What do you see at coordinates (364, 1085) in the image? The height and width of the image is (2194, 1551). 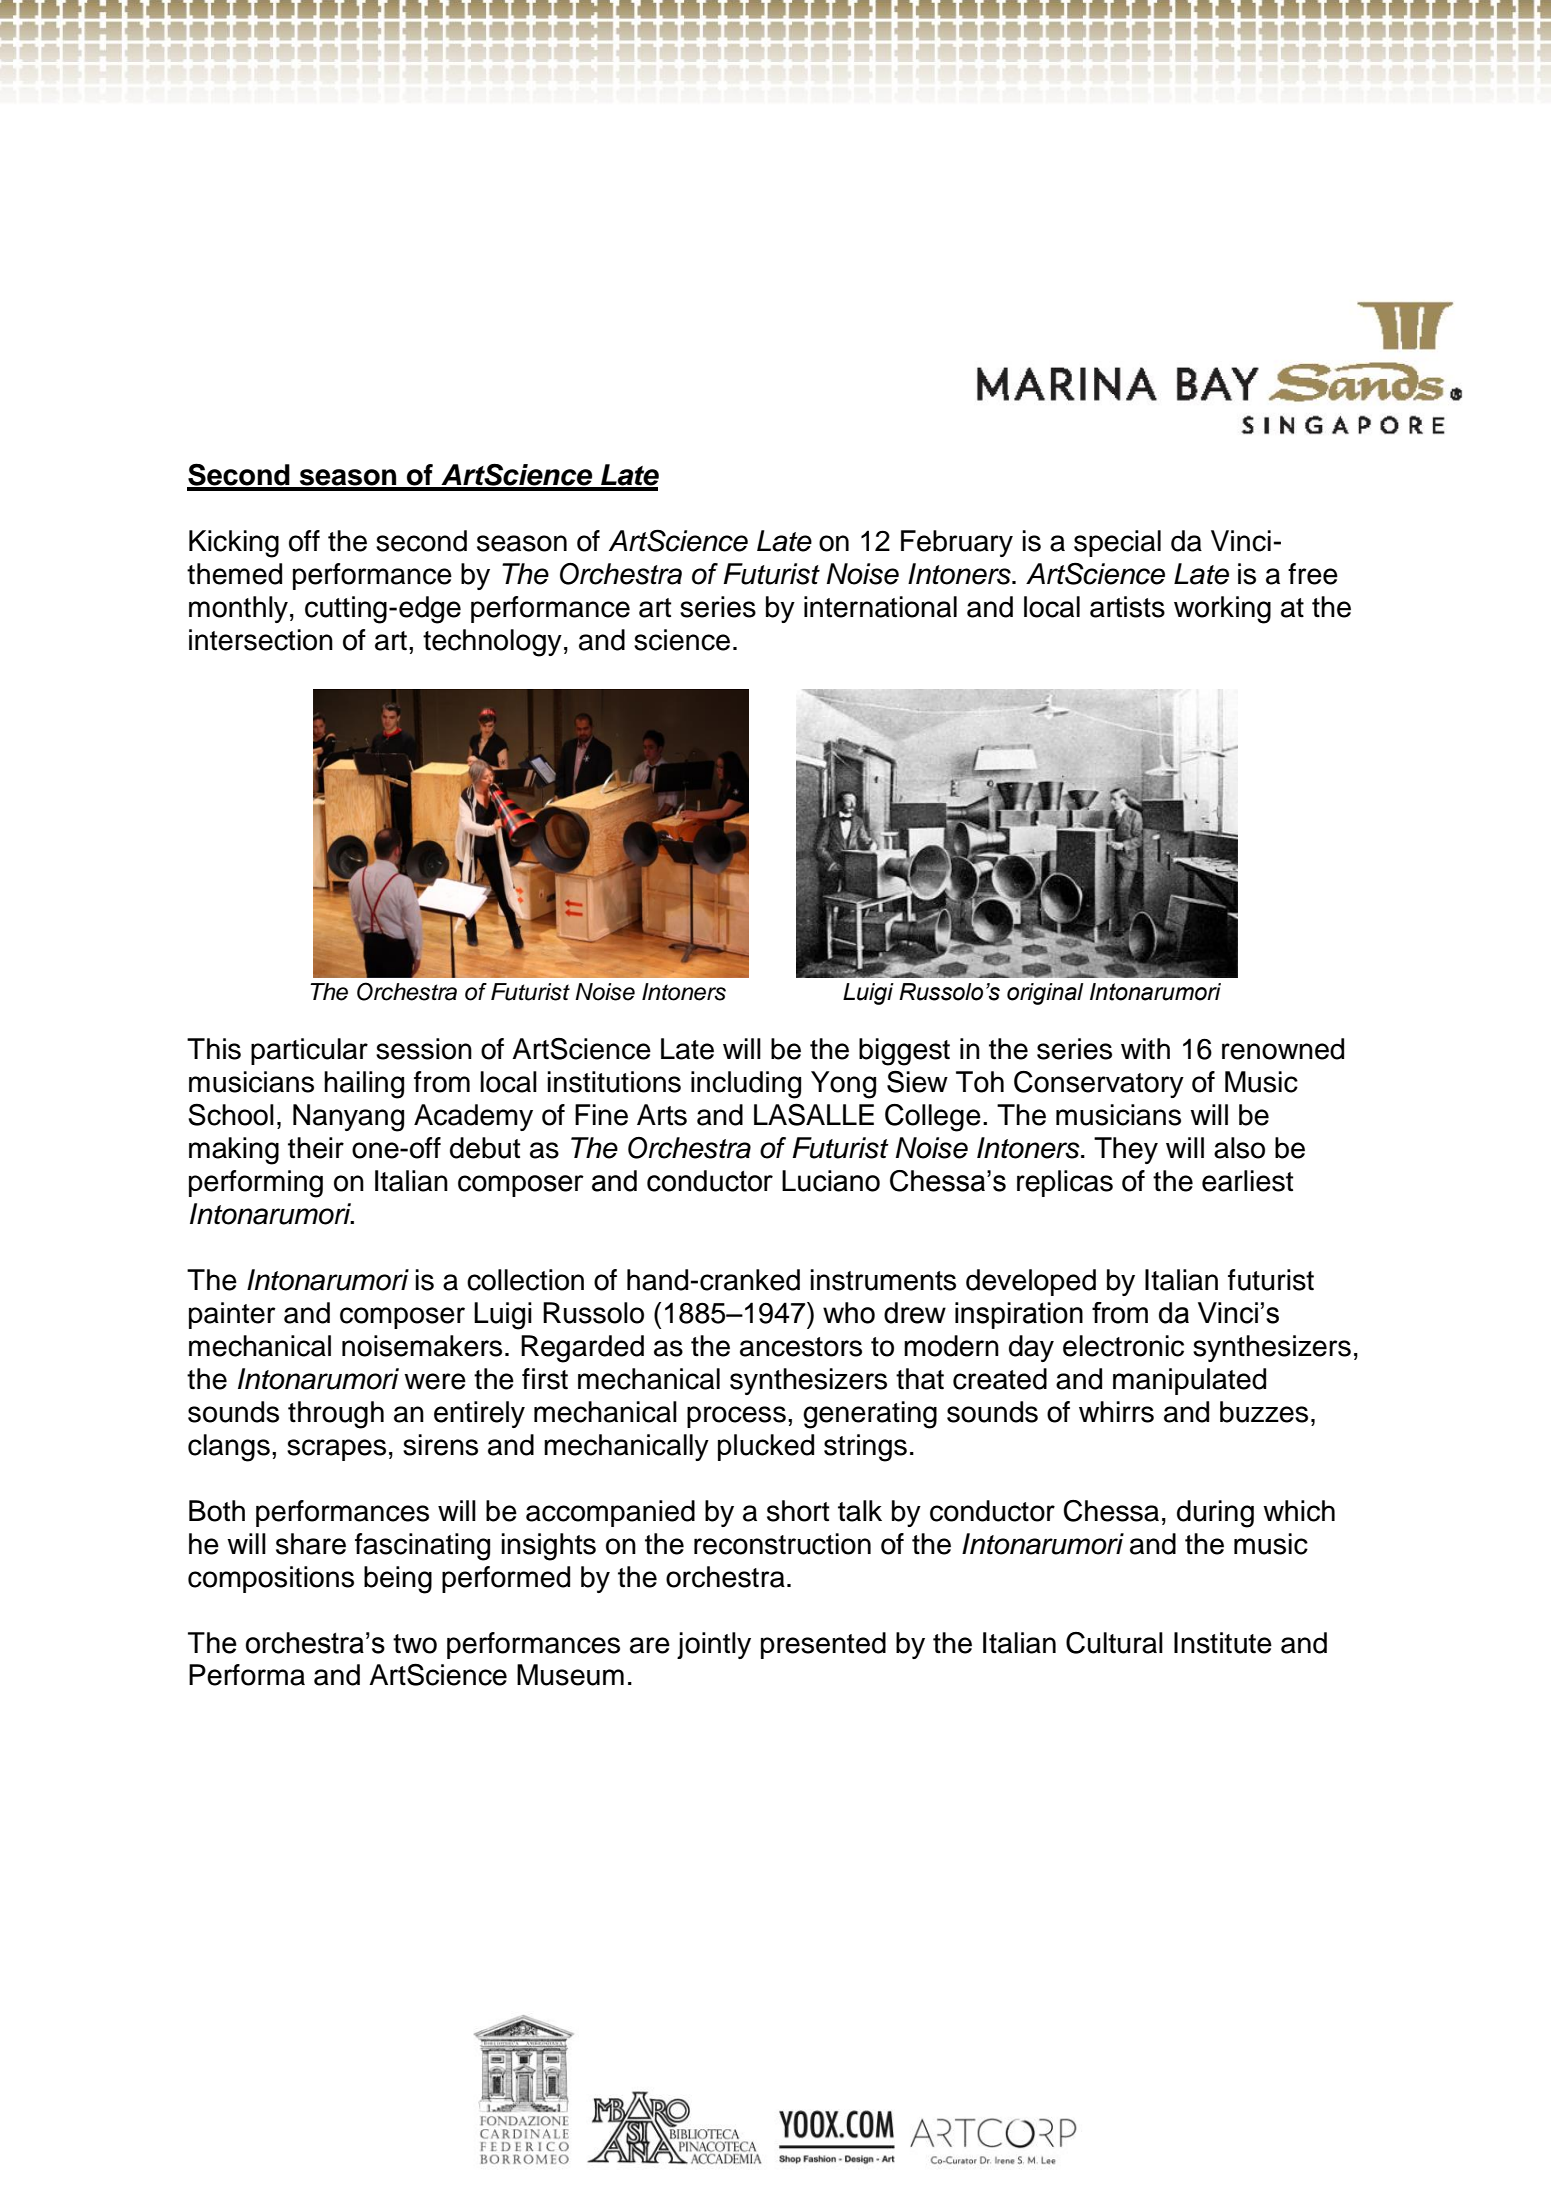 I see `hailing` at bounding box center [364, 1085].
